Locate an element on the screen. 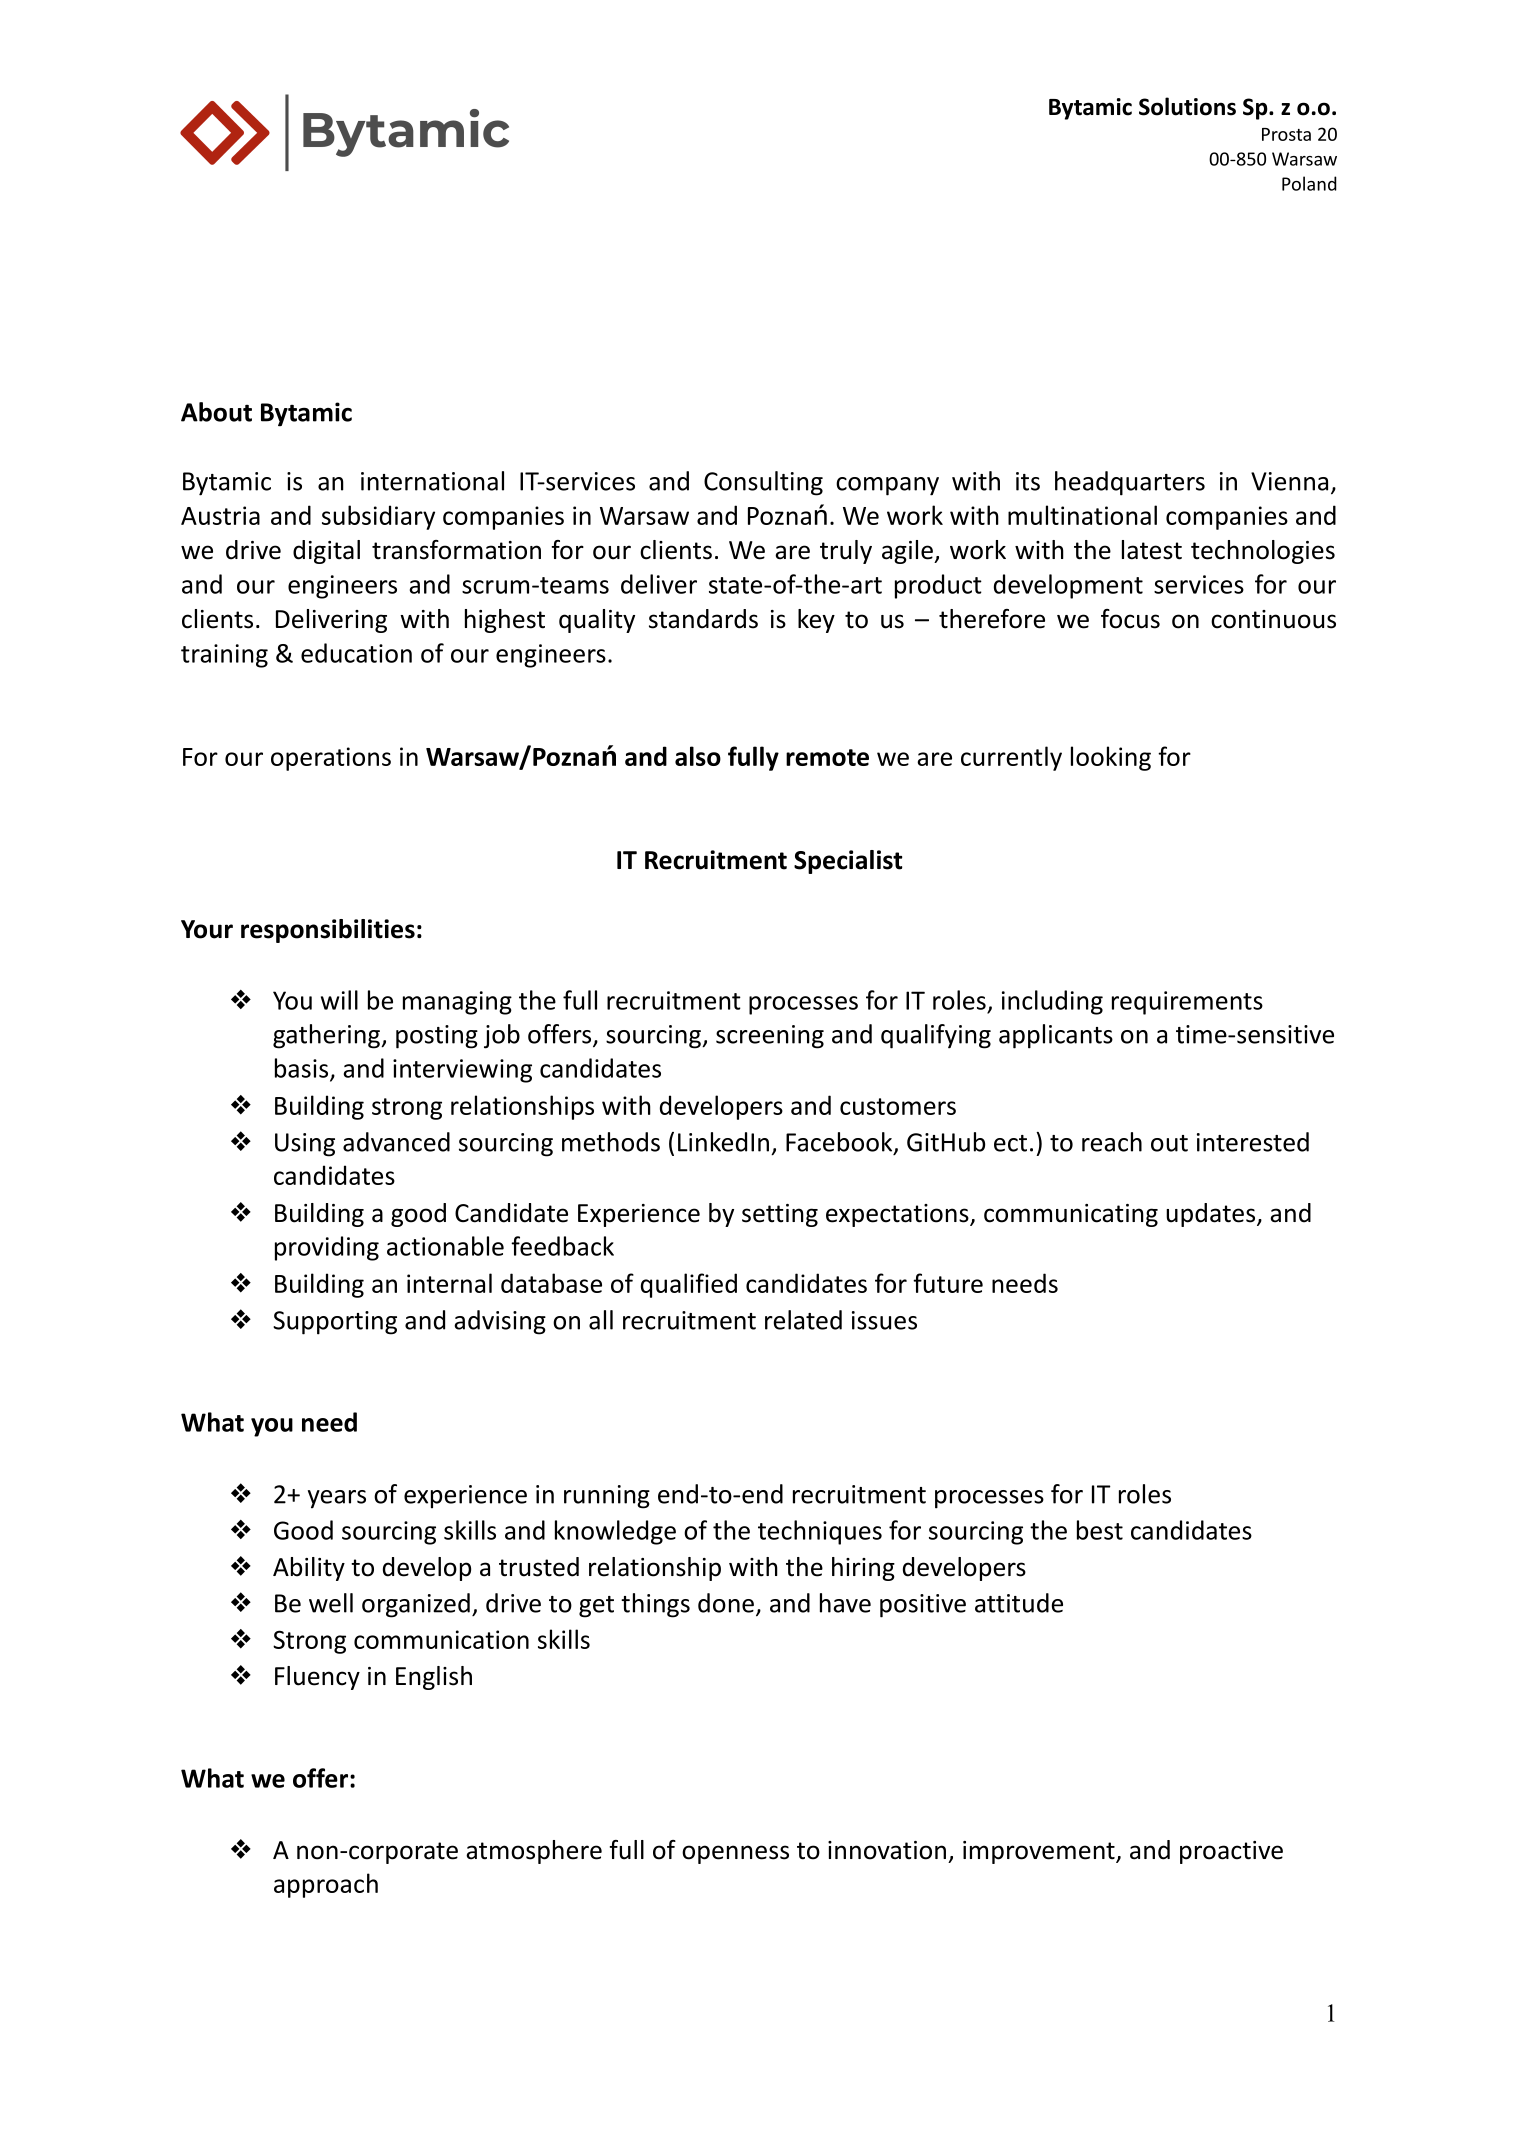  Consulting is located at coordinates (763, 483).
